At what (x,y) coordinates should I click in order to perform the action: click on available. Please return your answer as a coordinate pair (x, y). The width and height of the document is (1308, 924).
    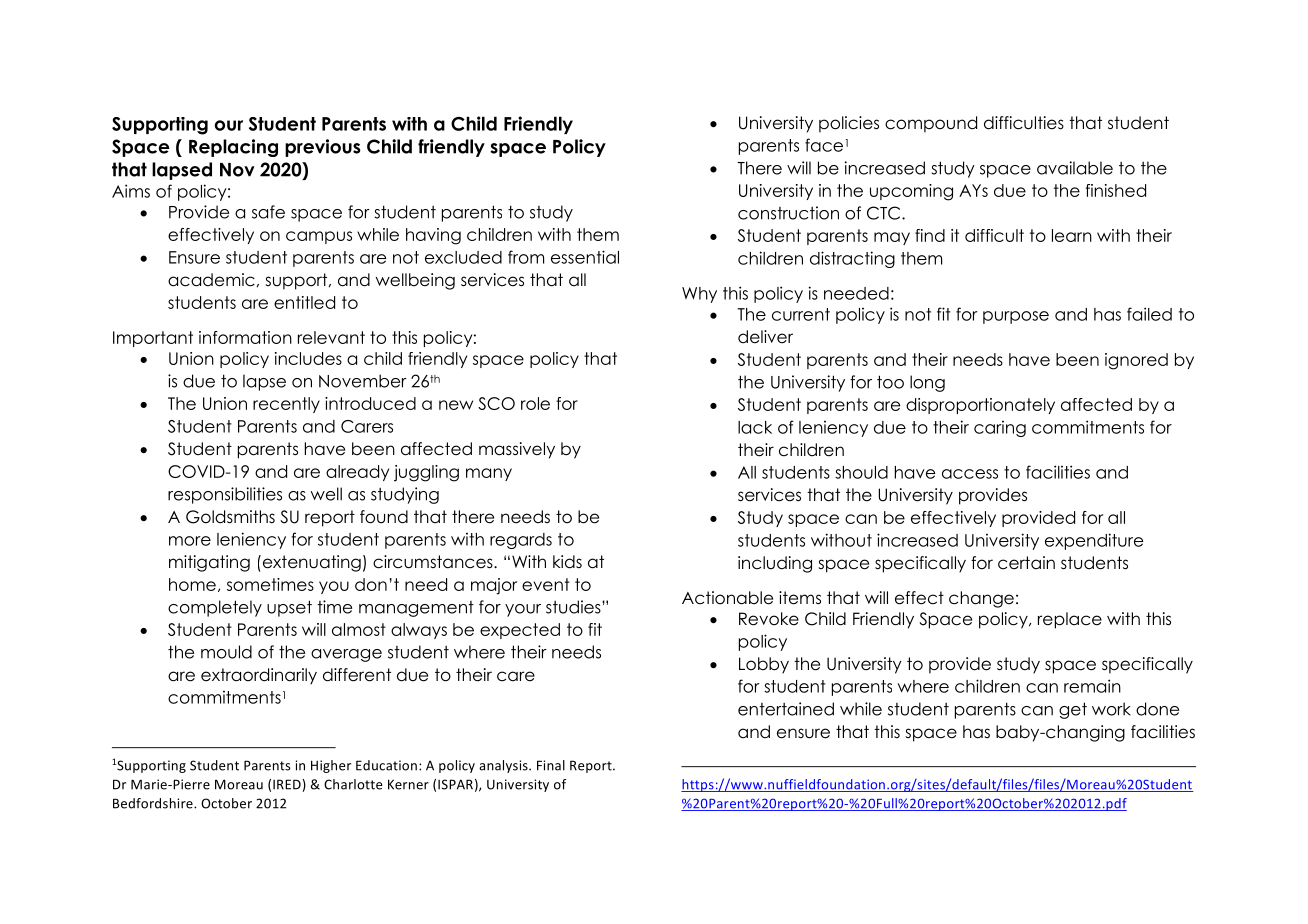
    Looking at the image, I should click on (1075, 168).
